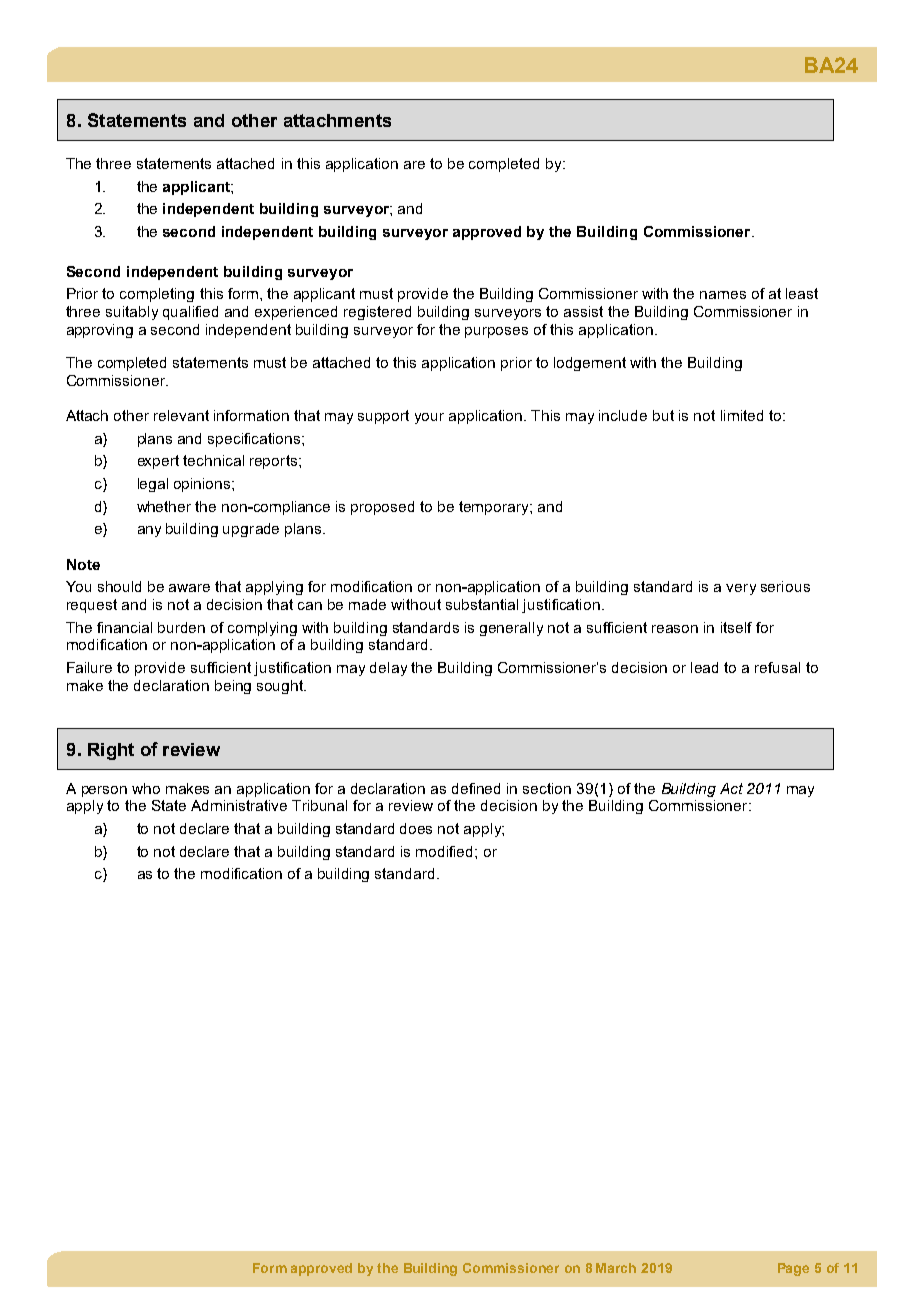 The height and width of the image is (1308, 924). I want to click on any, so click(149, 531).
